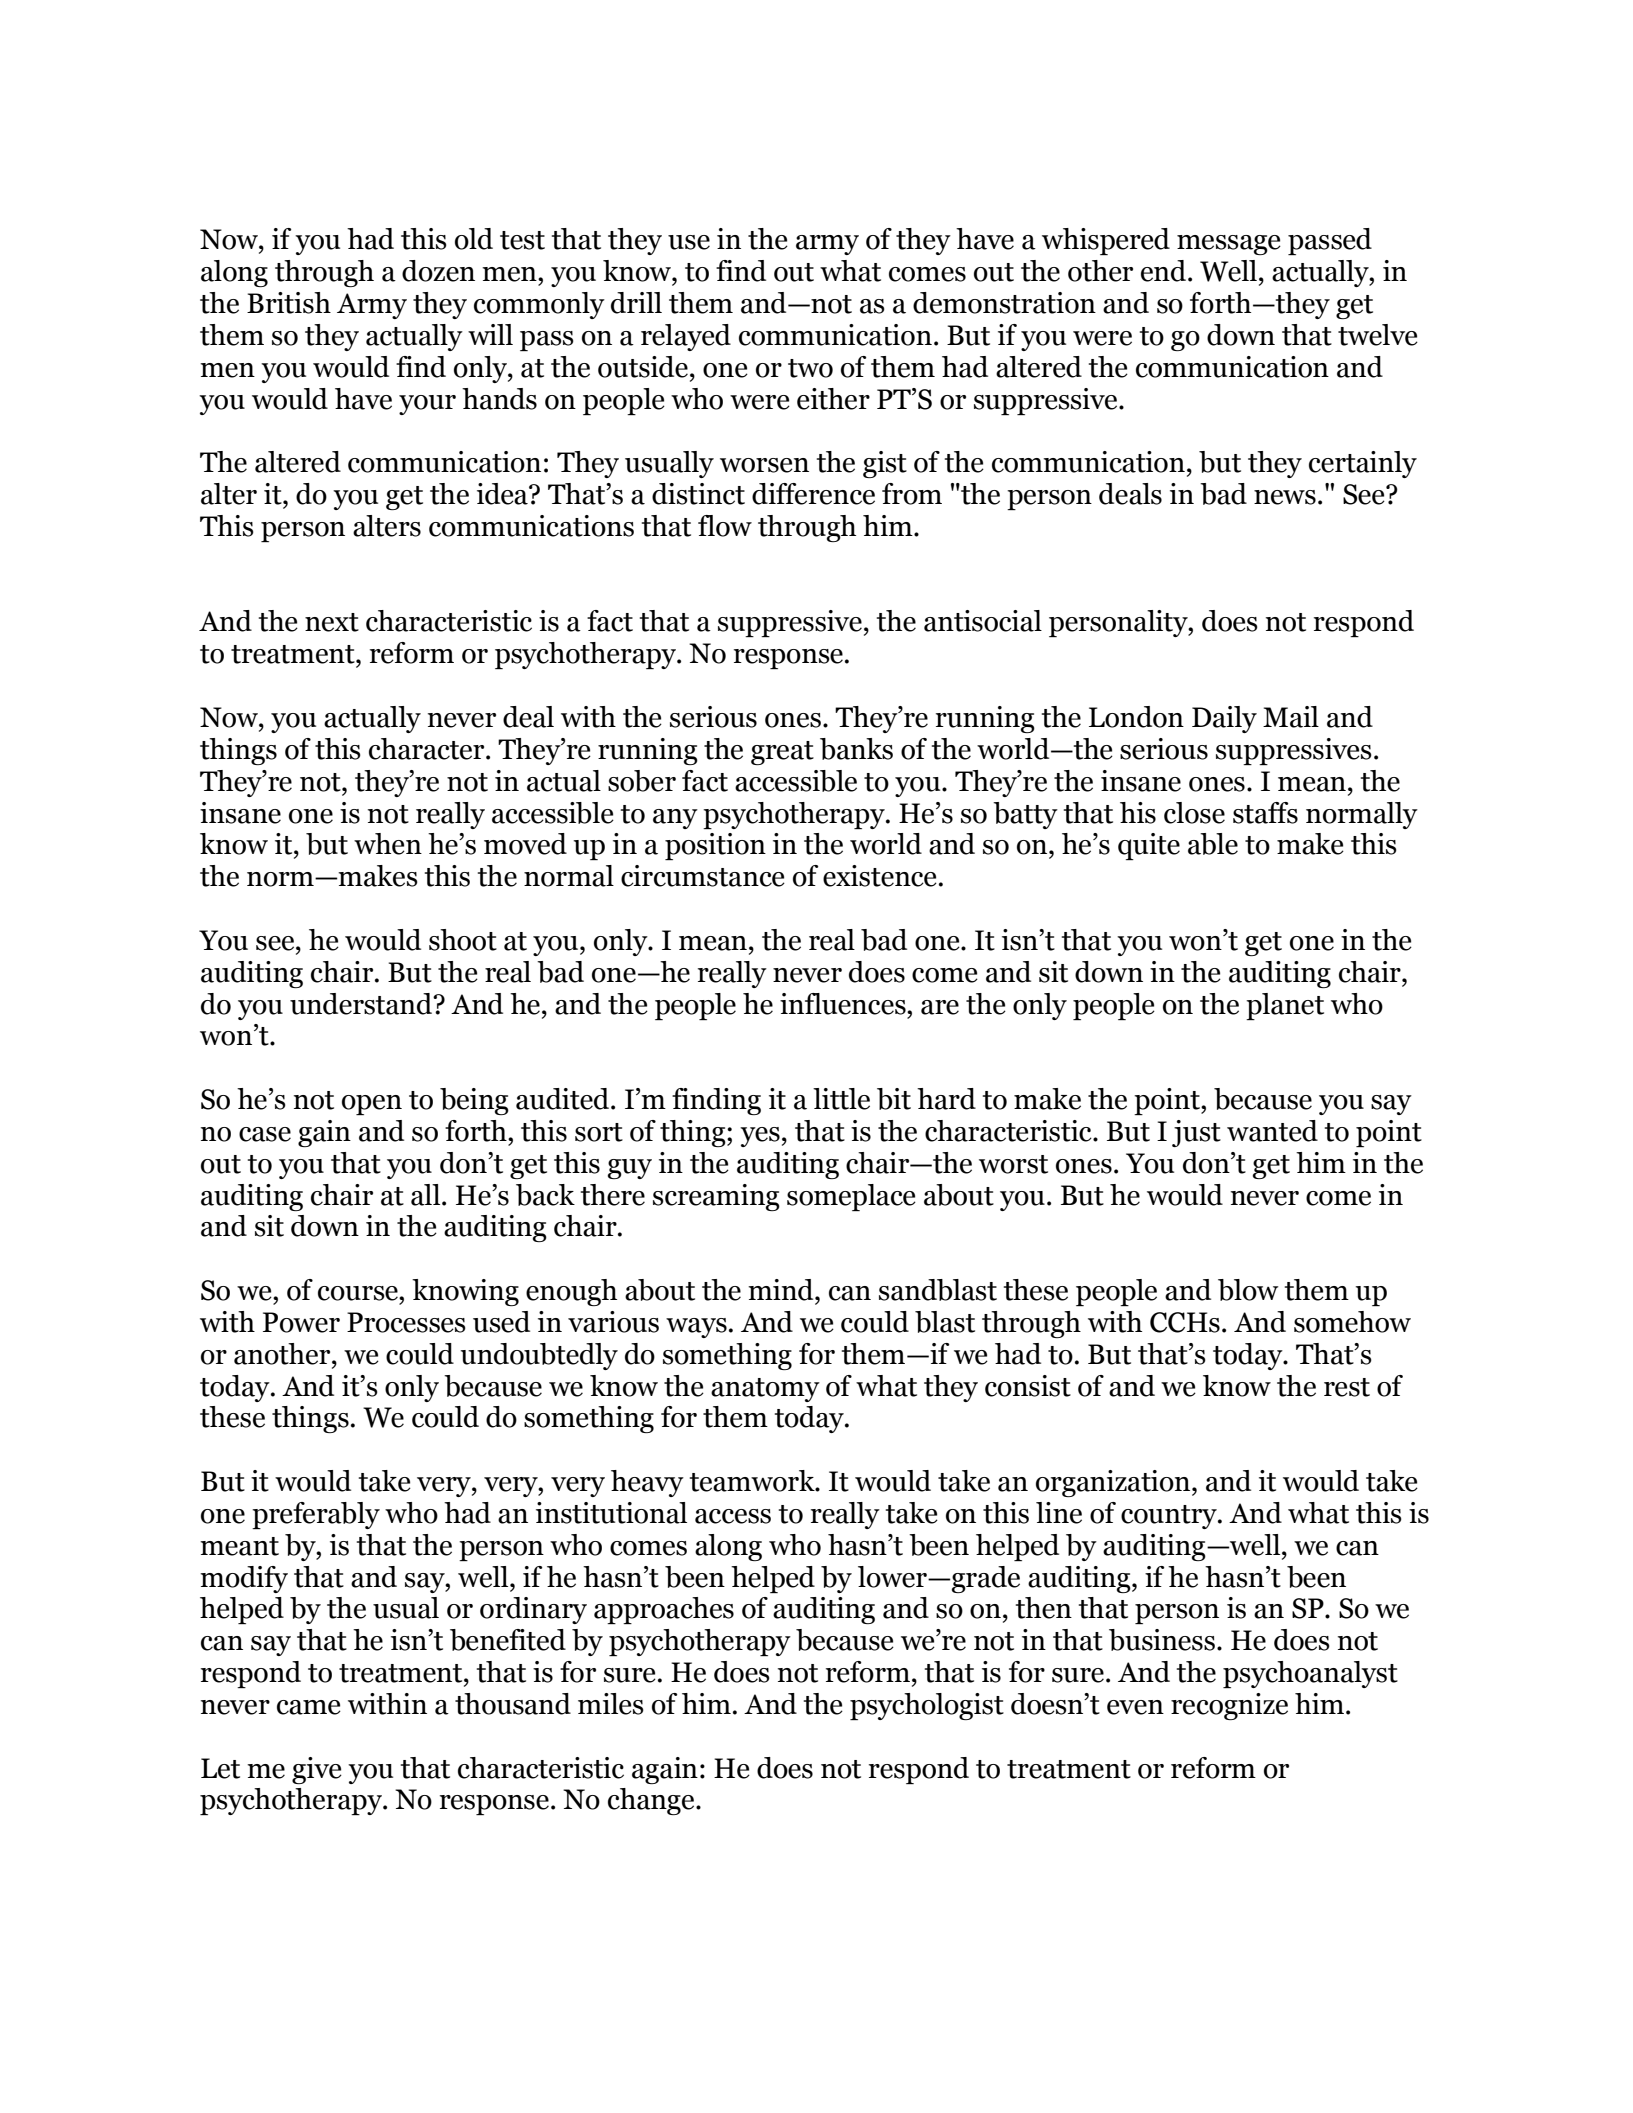 This document has width=1633, height=2113. What do you see at coordinates (317, 1770) in the document?
I see `give` at bounding box center [317, 1770].
